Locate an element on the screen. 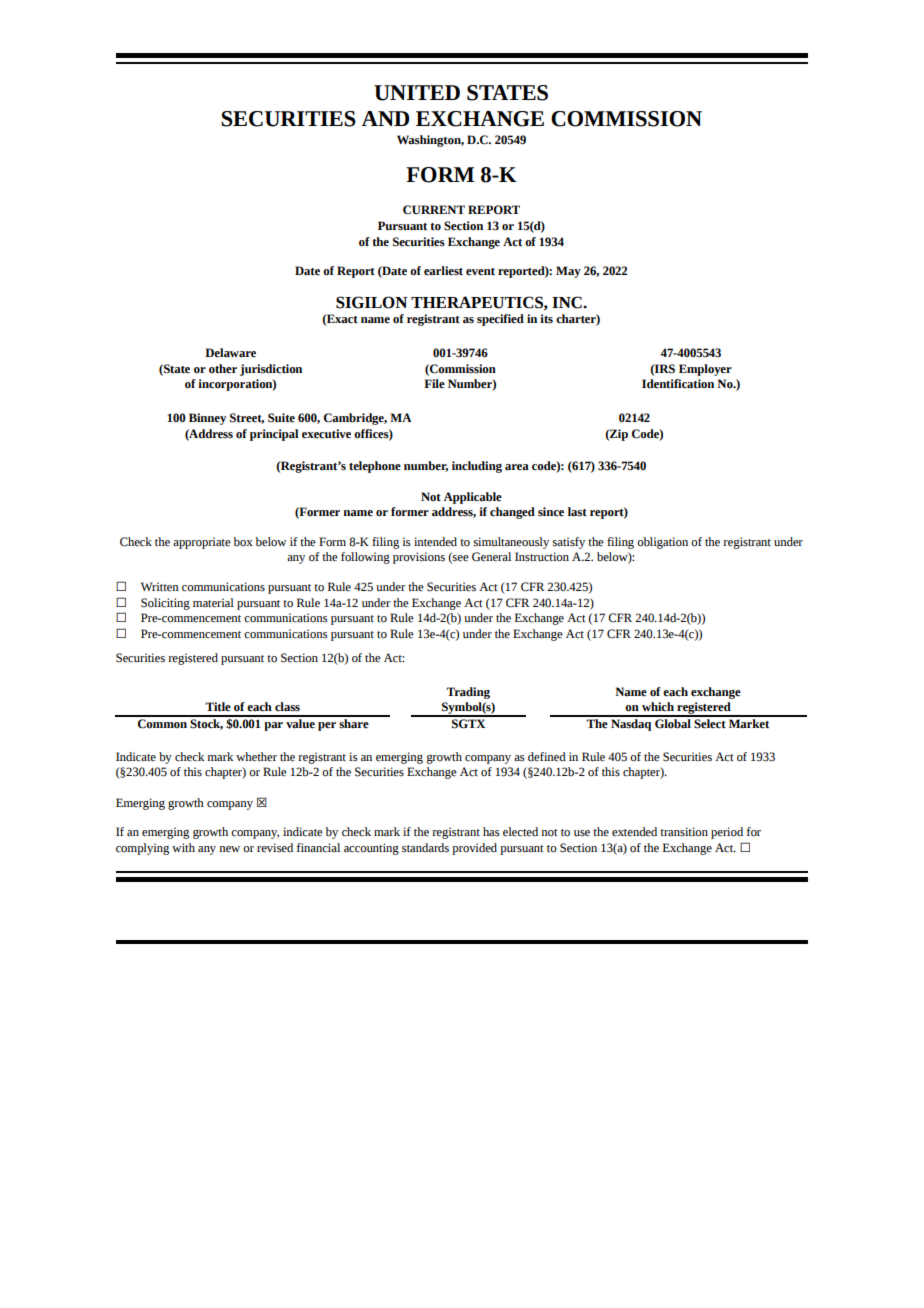 The width and height of the screenshot is (924, 1308). last is located at coordinates (577, 512).
